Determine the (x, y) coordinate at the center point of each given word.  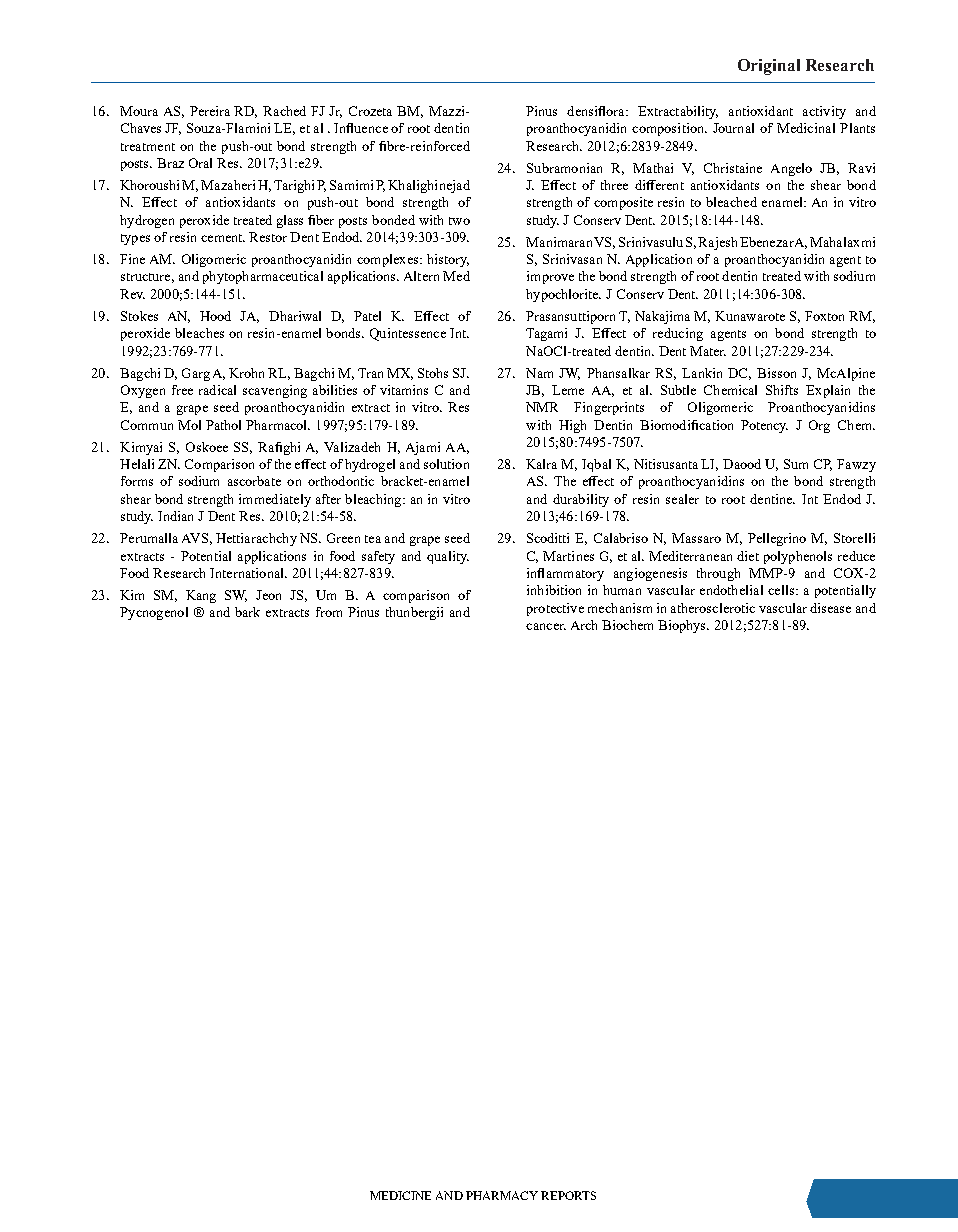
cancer (546, 626)
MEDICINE (400, 1195)
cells (782, 590)
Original (769, 67)
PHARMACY (502, 1195)
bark (247, 612)
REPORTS (568, 1195)
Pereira (210, 111)
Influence (361, 128)
